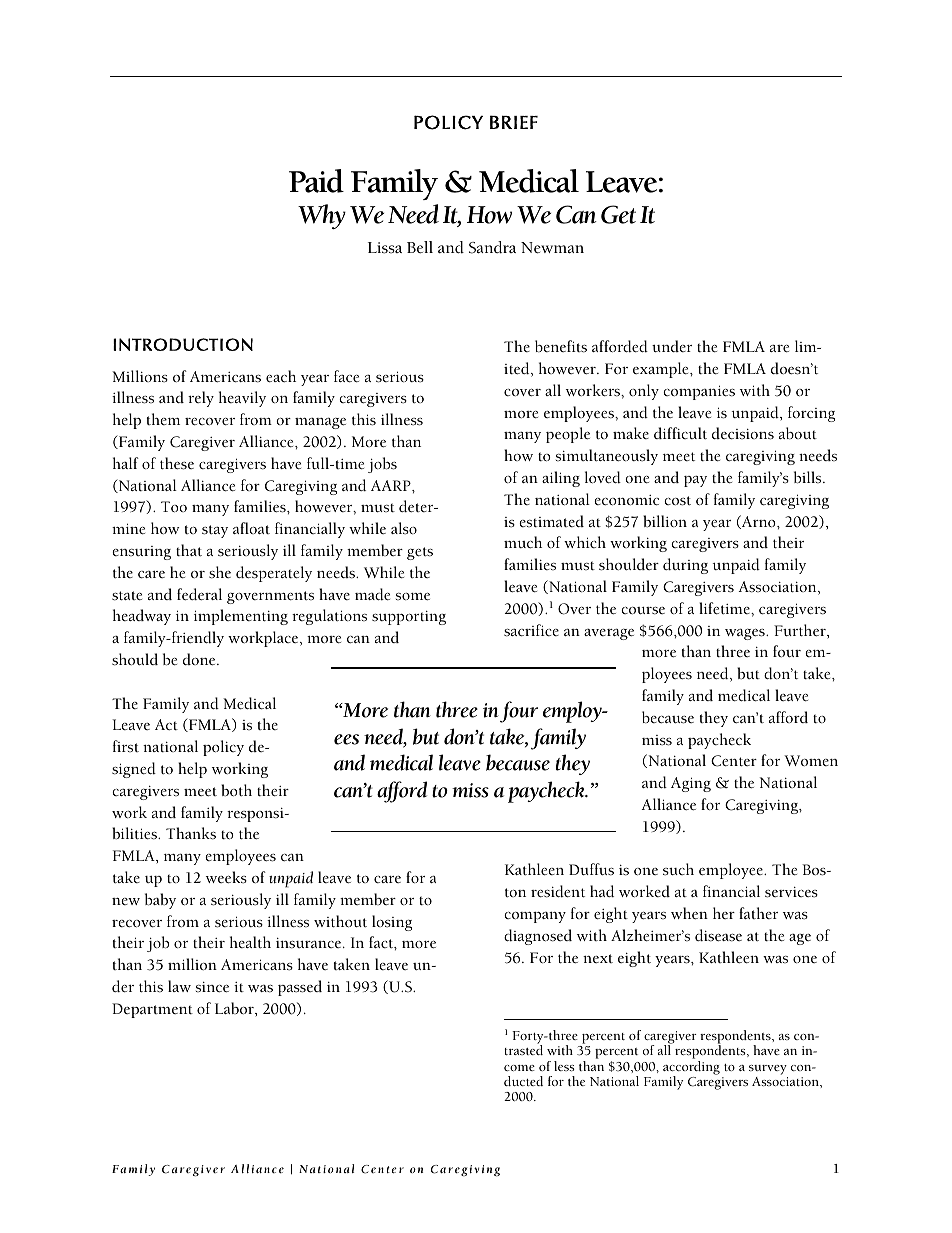 The height and width of the image is (1233, 952). What do you see at coordinates (691, 1069) in the image?
I see `according` at bounding box center [691, 1069].
